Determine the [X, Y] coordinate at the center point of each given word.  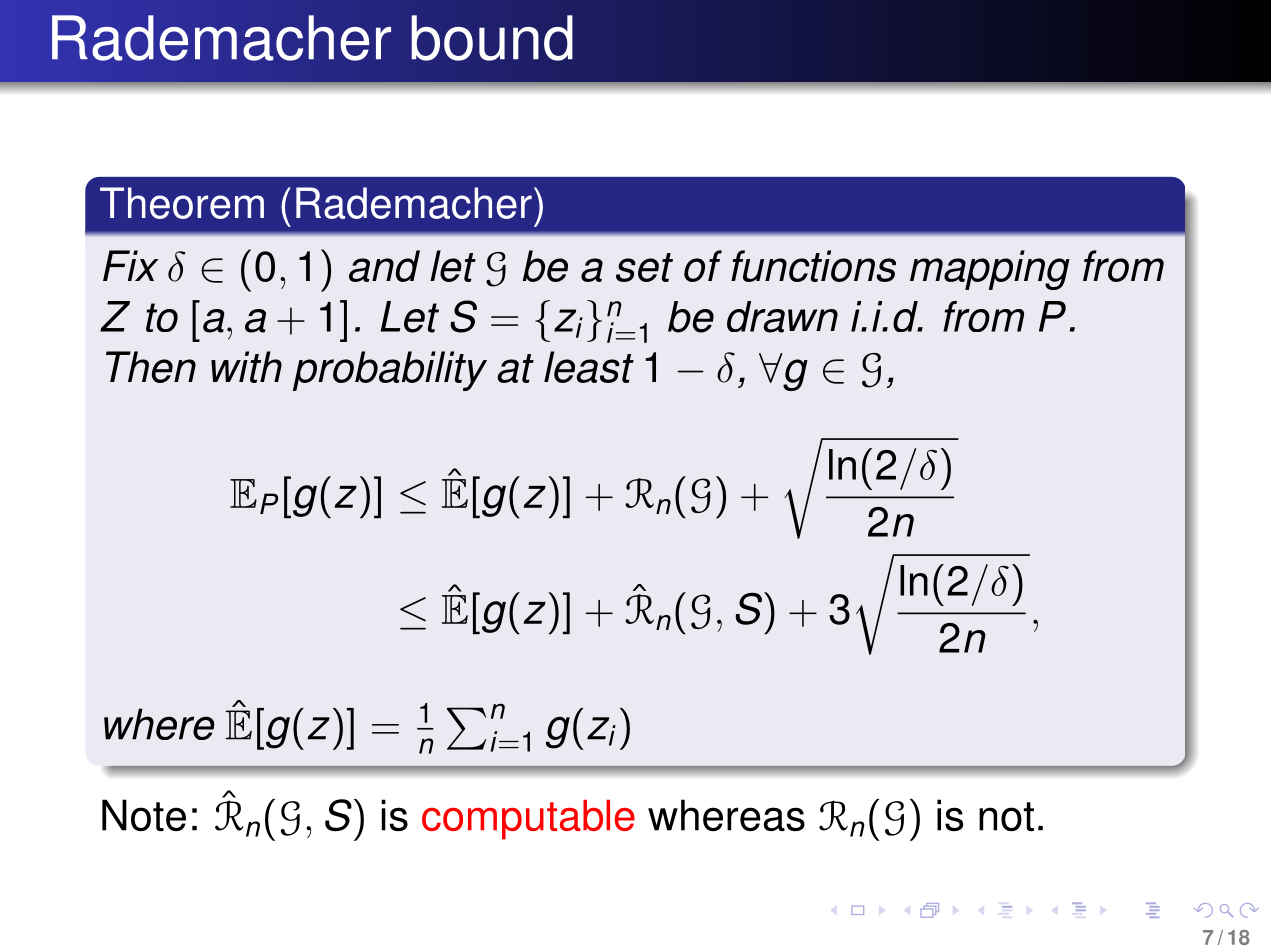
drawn [782, 317]
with [246, 367]
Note [144, 815]
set [644, 267]
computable [528, 820]
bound [492, 38]
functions [813, 266]
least [589, 367]
